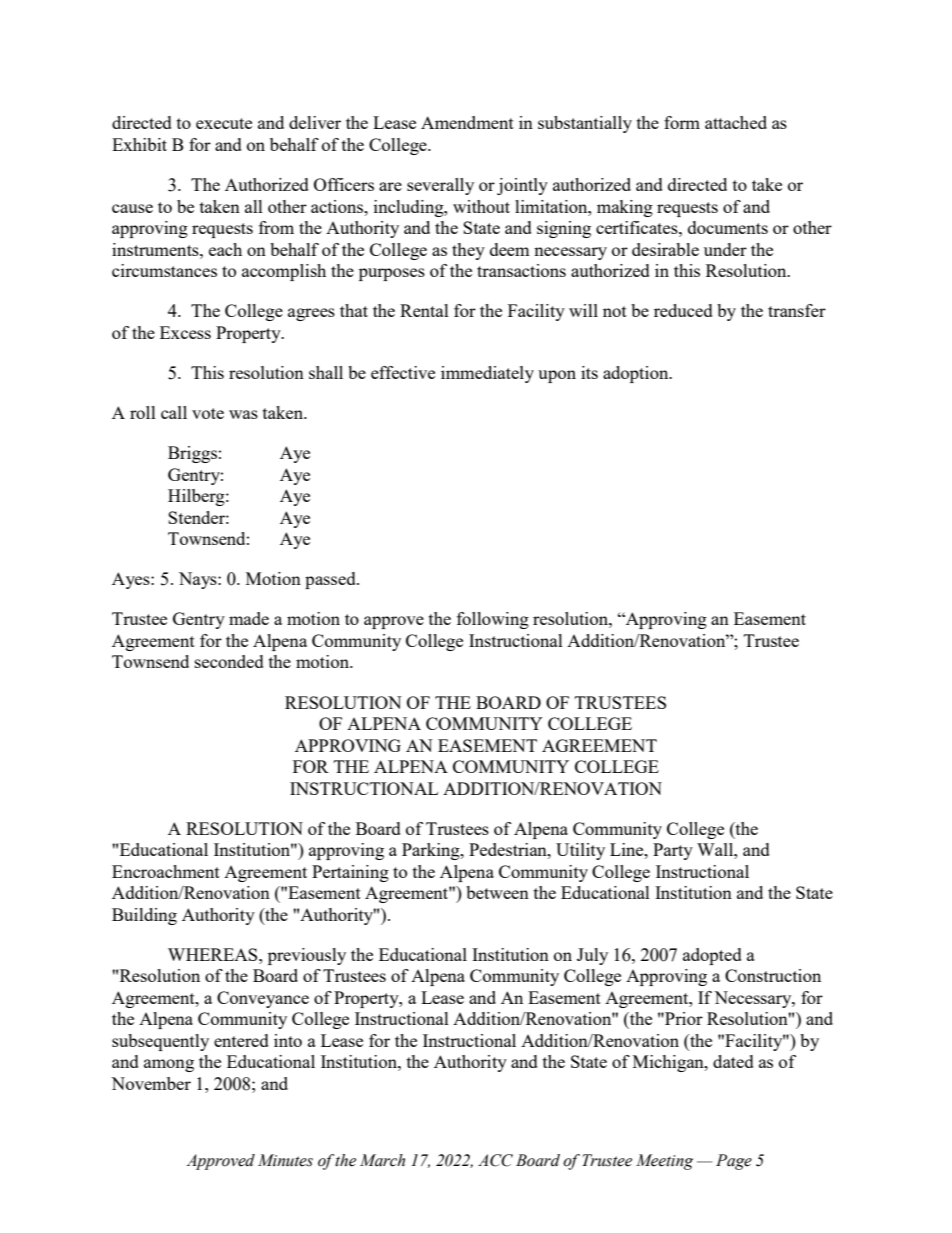  What do you see at coordinates (487, 374) in the document?
I see `immediately` at bounding box center [487, 374].
